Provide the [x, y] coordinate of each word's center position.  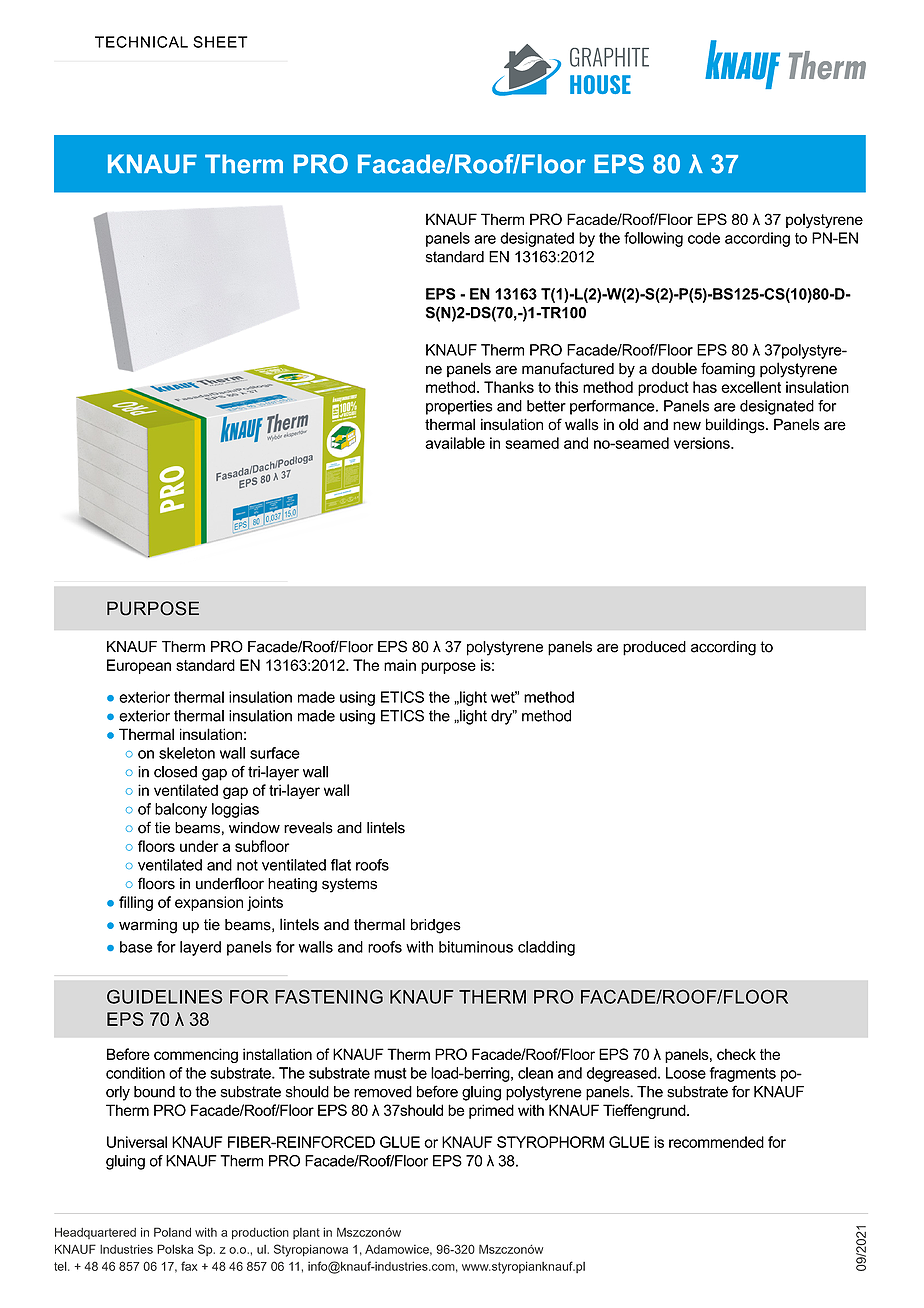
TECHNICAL [141, 42]
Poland [172, 1232]
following [653, 239]
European [139, 666]
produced [654, 648]
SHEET [220, 42]
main [400, 665]
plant [306, 1233]
